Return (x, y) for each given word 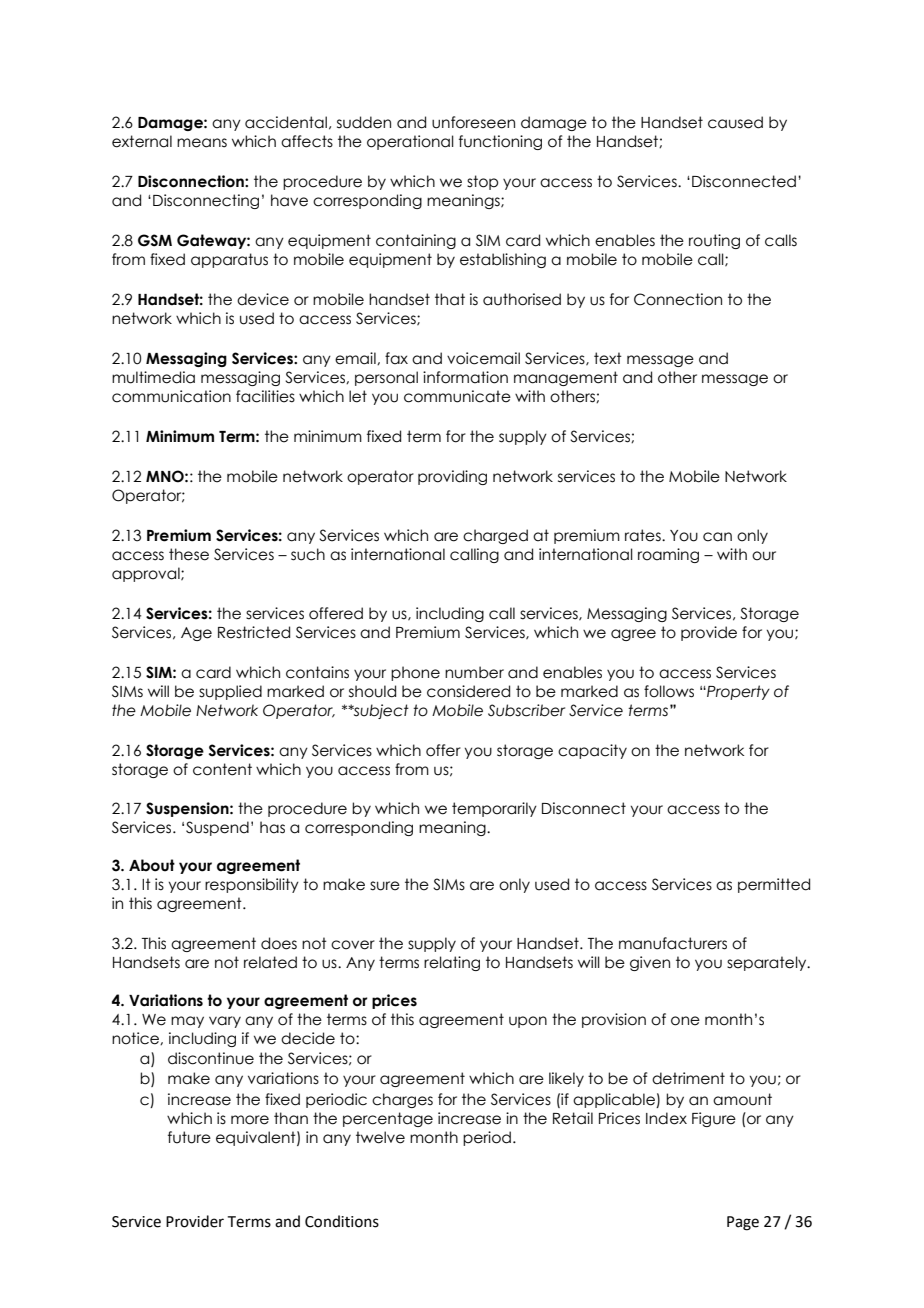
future (189, 1137)
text (608, 358)
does (279, 943)
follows (669, 691)
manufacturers (673, 943)
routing (714, 241)
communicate (457, 396)
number (474, 672)
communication (171, 396)
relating (452, 963)
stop (482, 182)
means (202, 143)
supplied (230, 692)
